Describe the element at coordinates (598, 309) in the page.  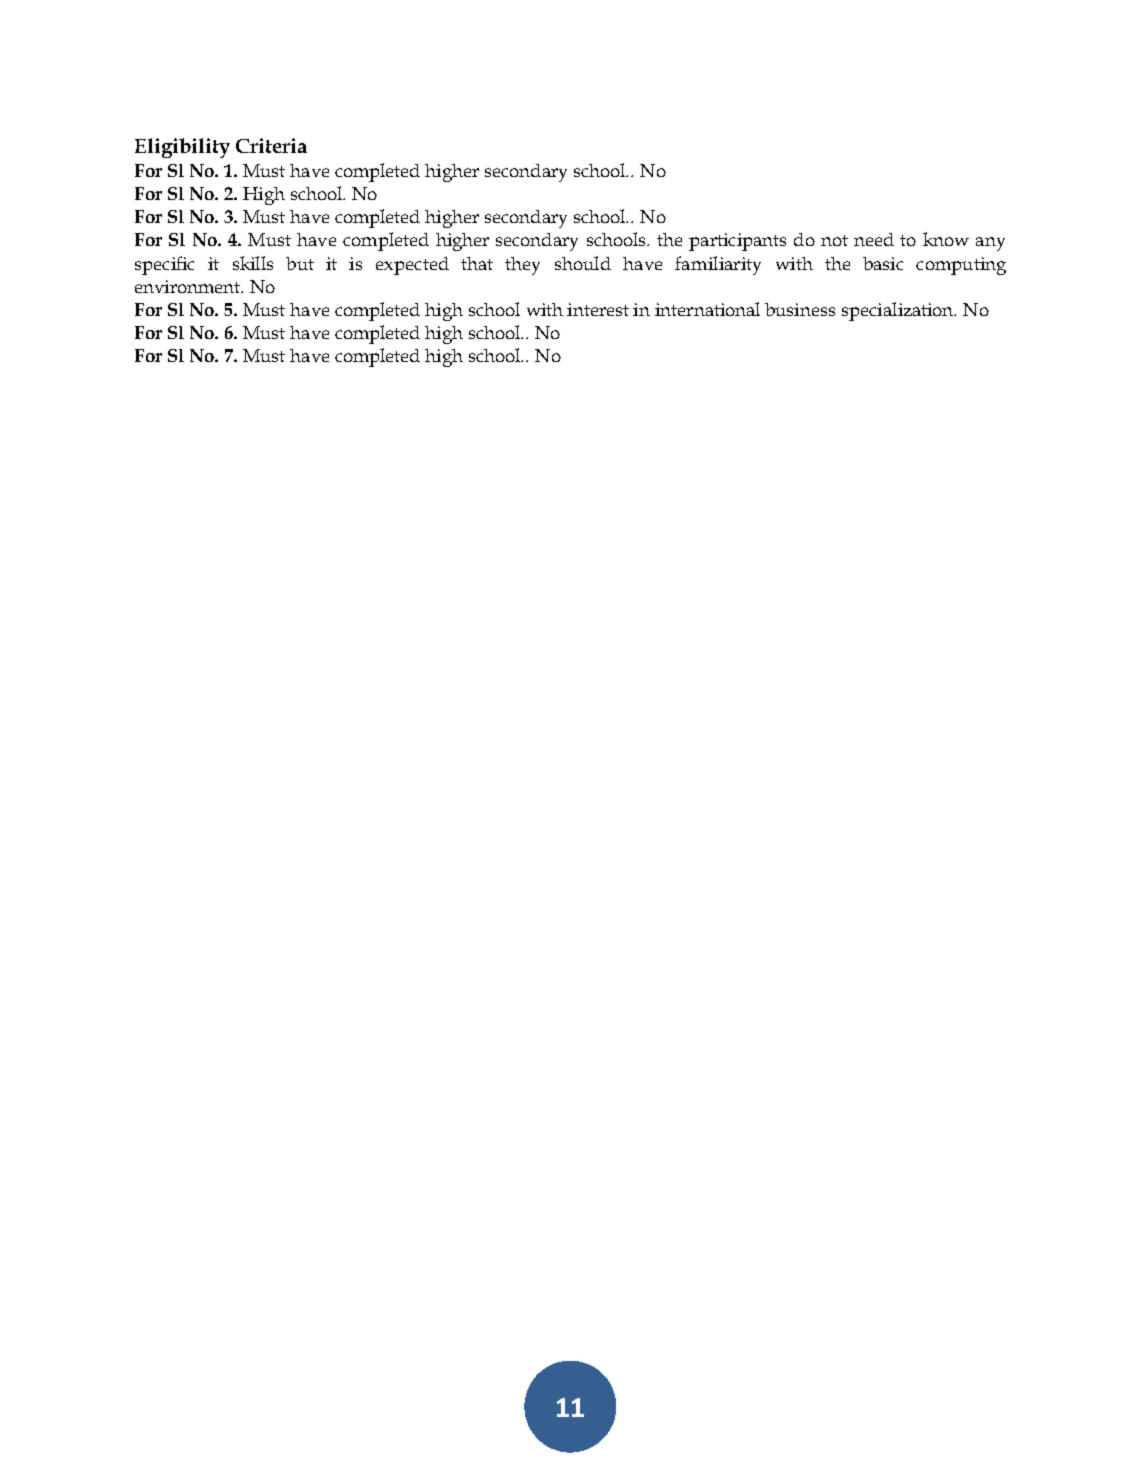
I see `interest` at that location.
